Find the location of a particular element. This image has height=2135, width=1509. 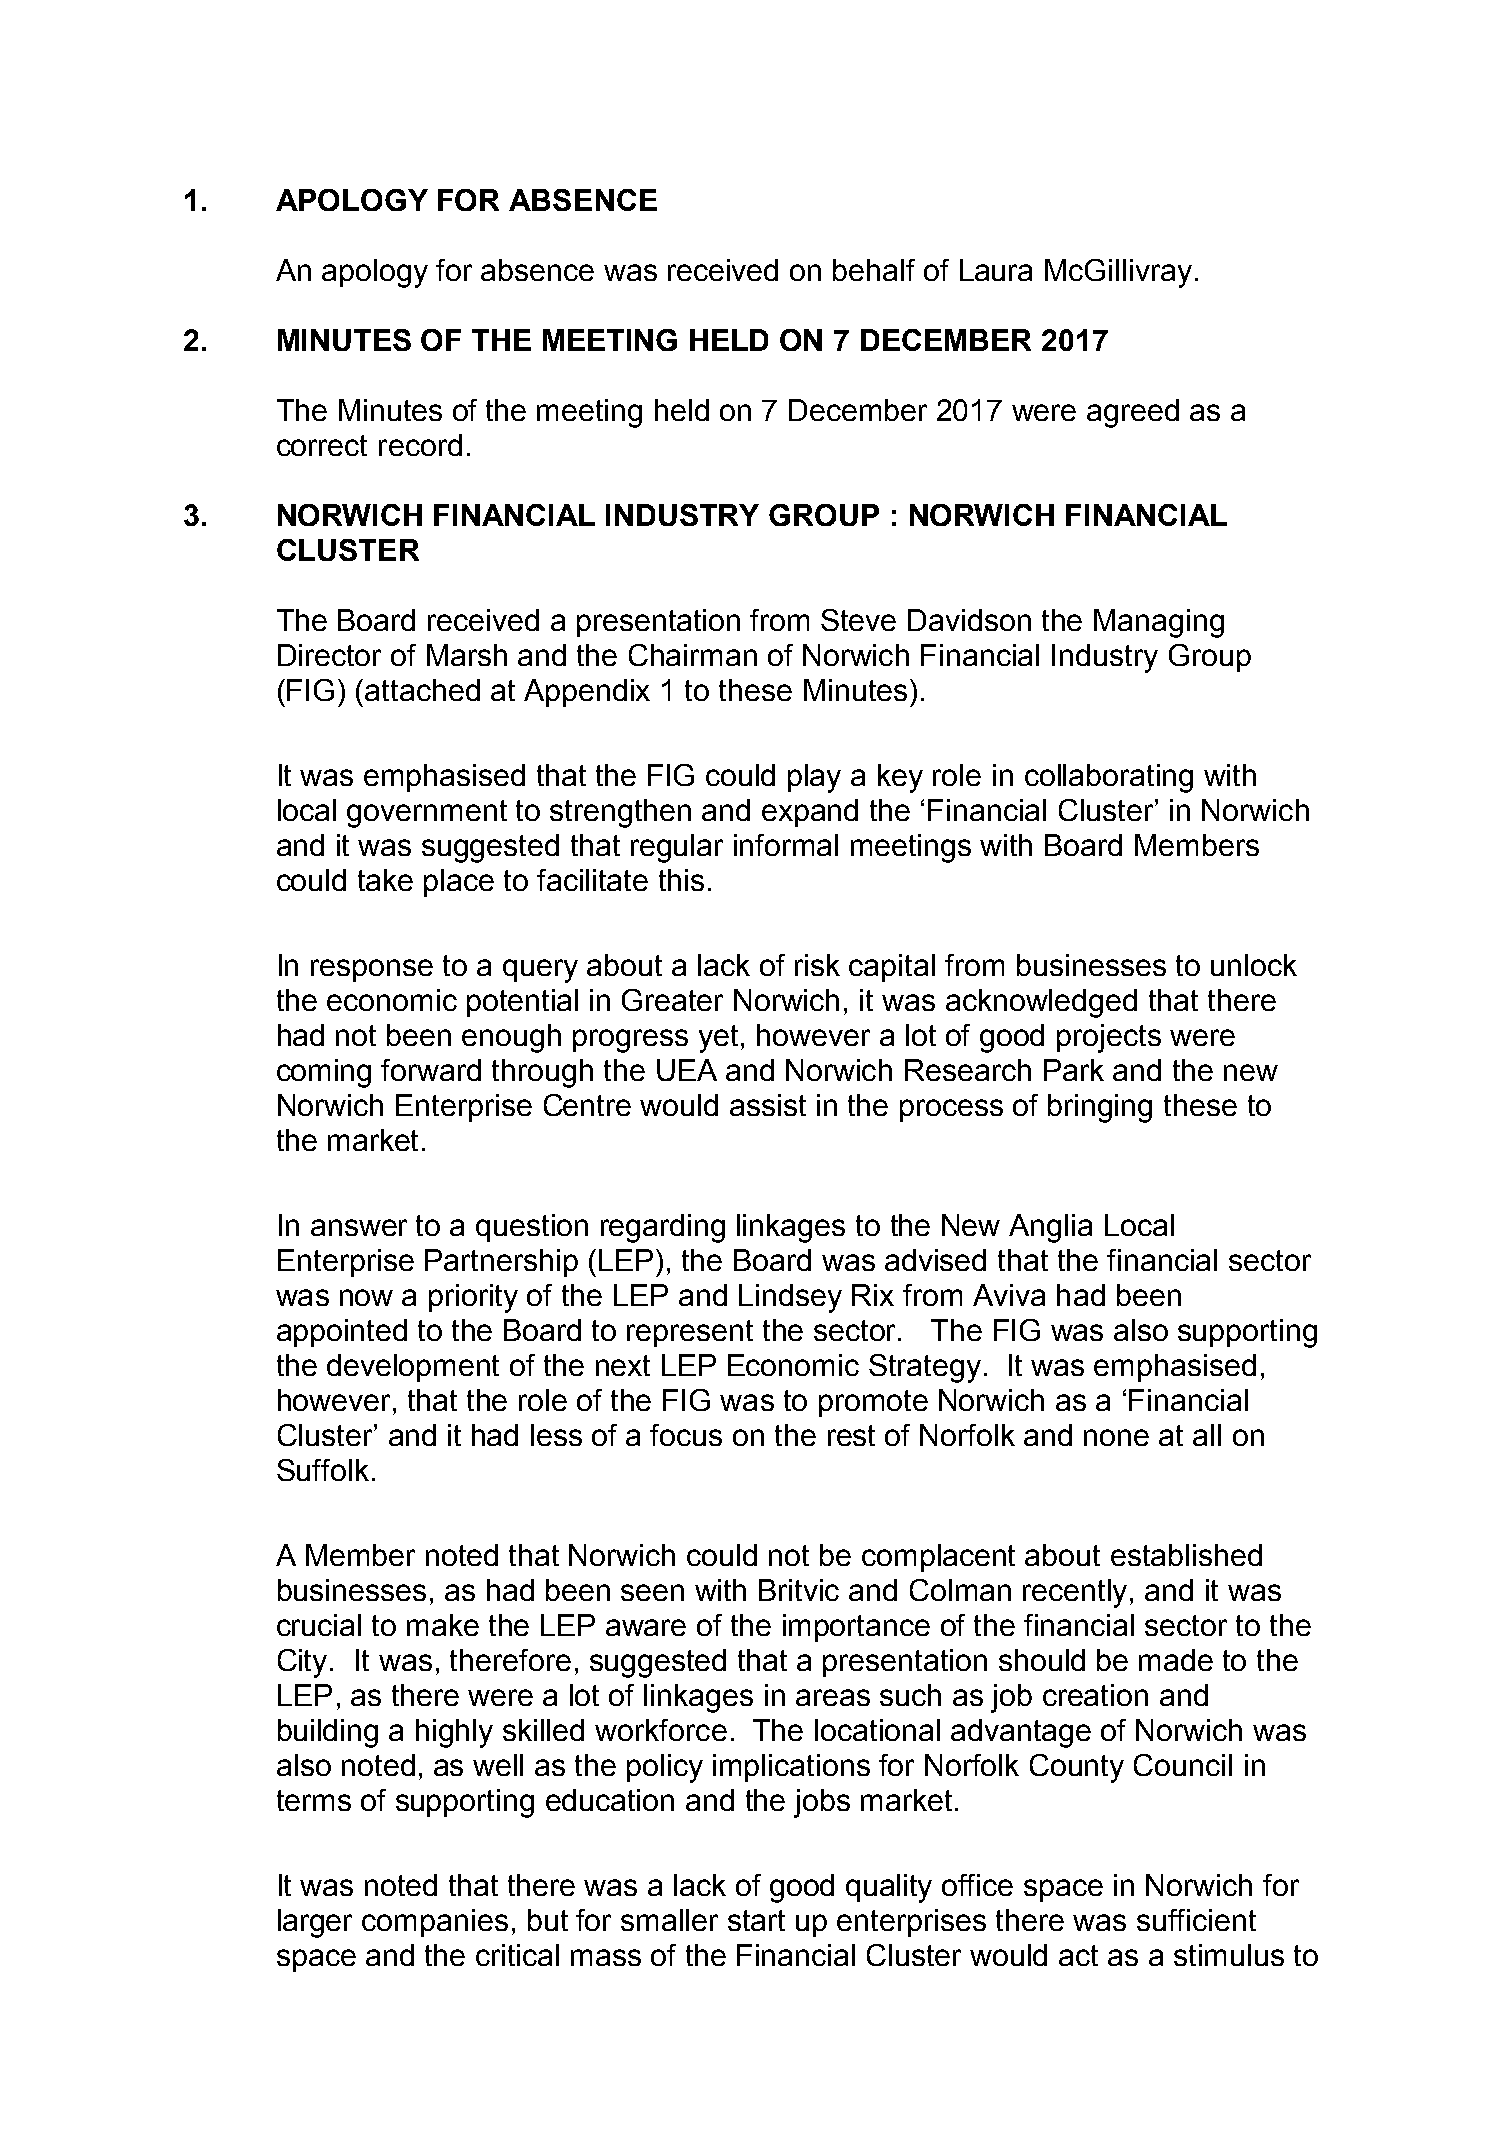

government is located at coordinates (427, 814).
